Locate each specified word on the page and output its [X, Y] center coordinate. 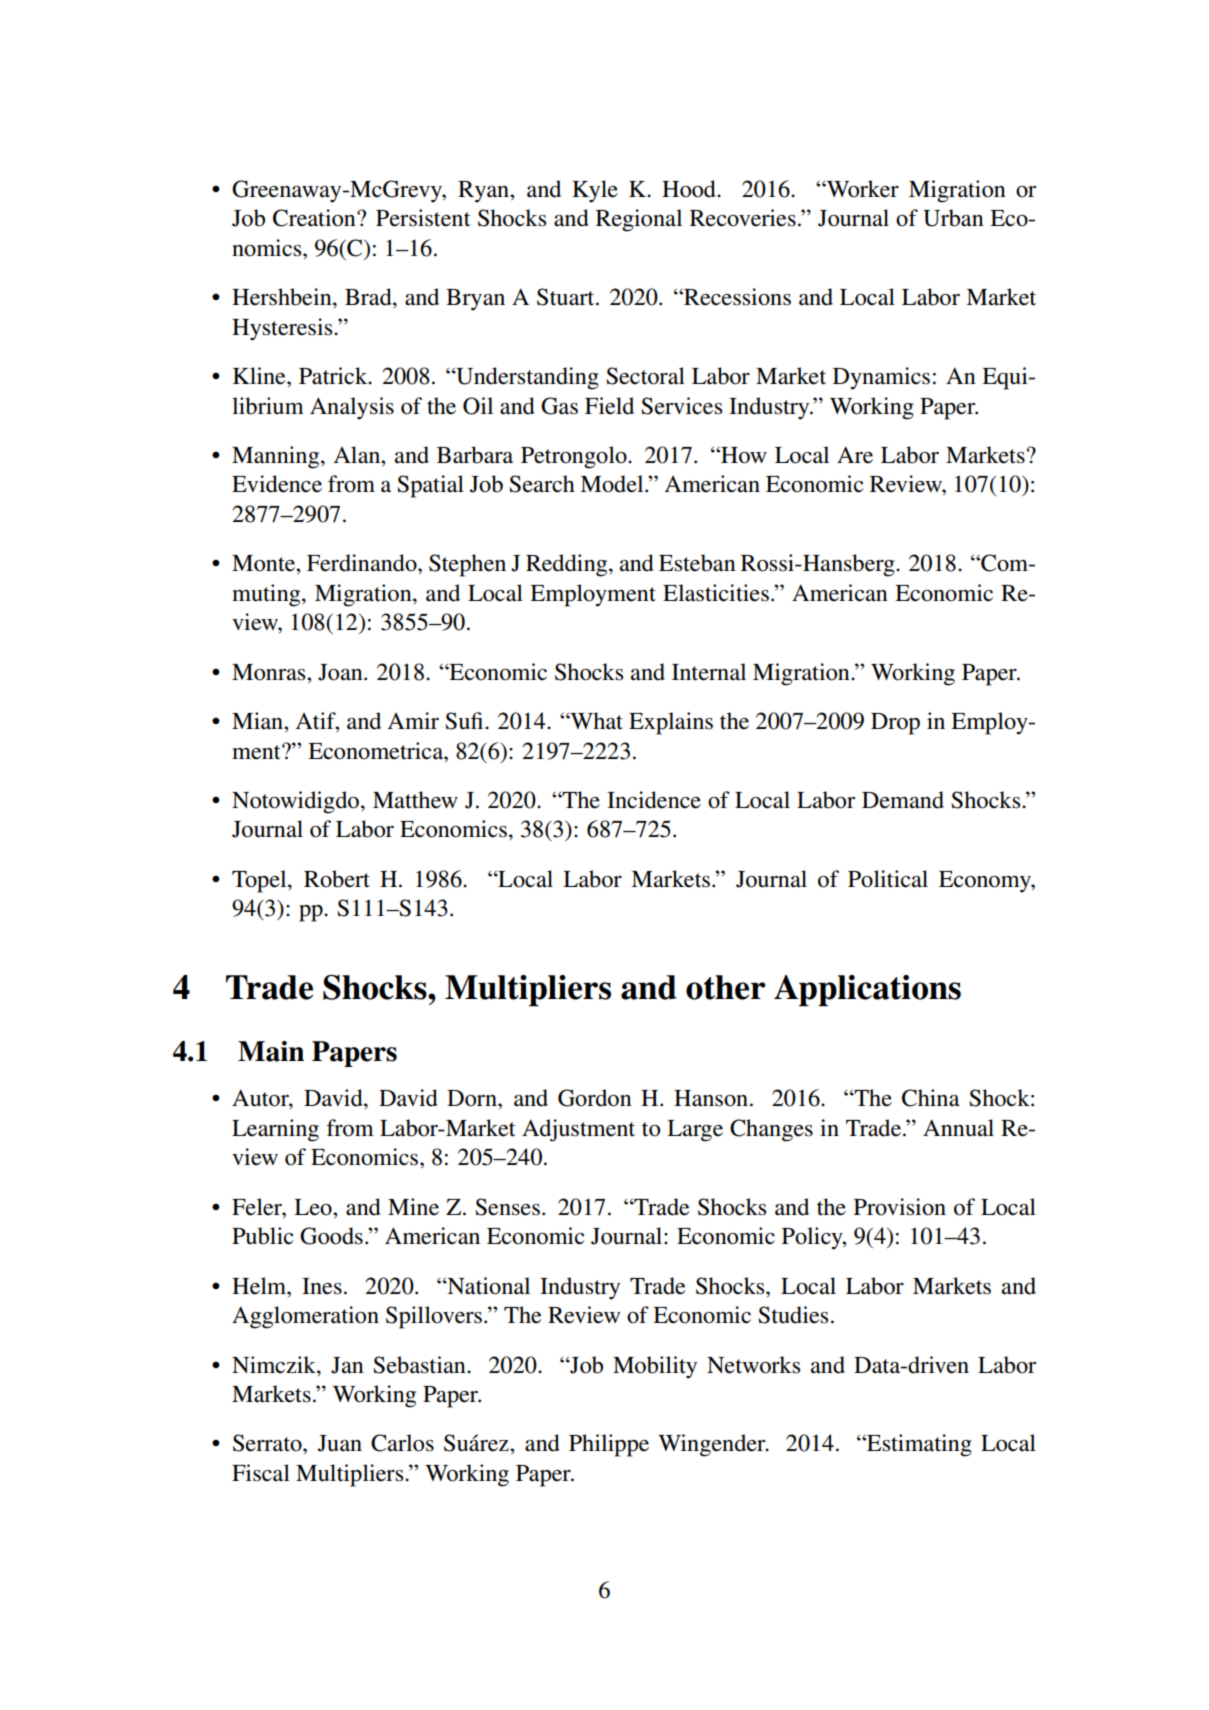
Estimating [918, 1445]
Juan [340, 1443]
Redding [568, 565]
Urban [953, 218]
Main [271, 1051]
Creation [315, 218]
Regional [639, 220]
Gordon [595, 1098]
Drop [895, 724]
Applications [867, 991]
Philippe [609, 1445]
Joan [341, 672]
